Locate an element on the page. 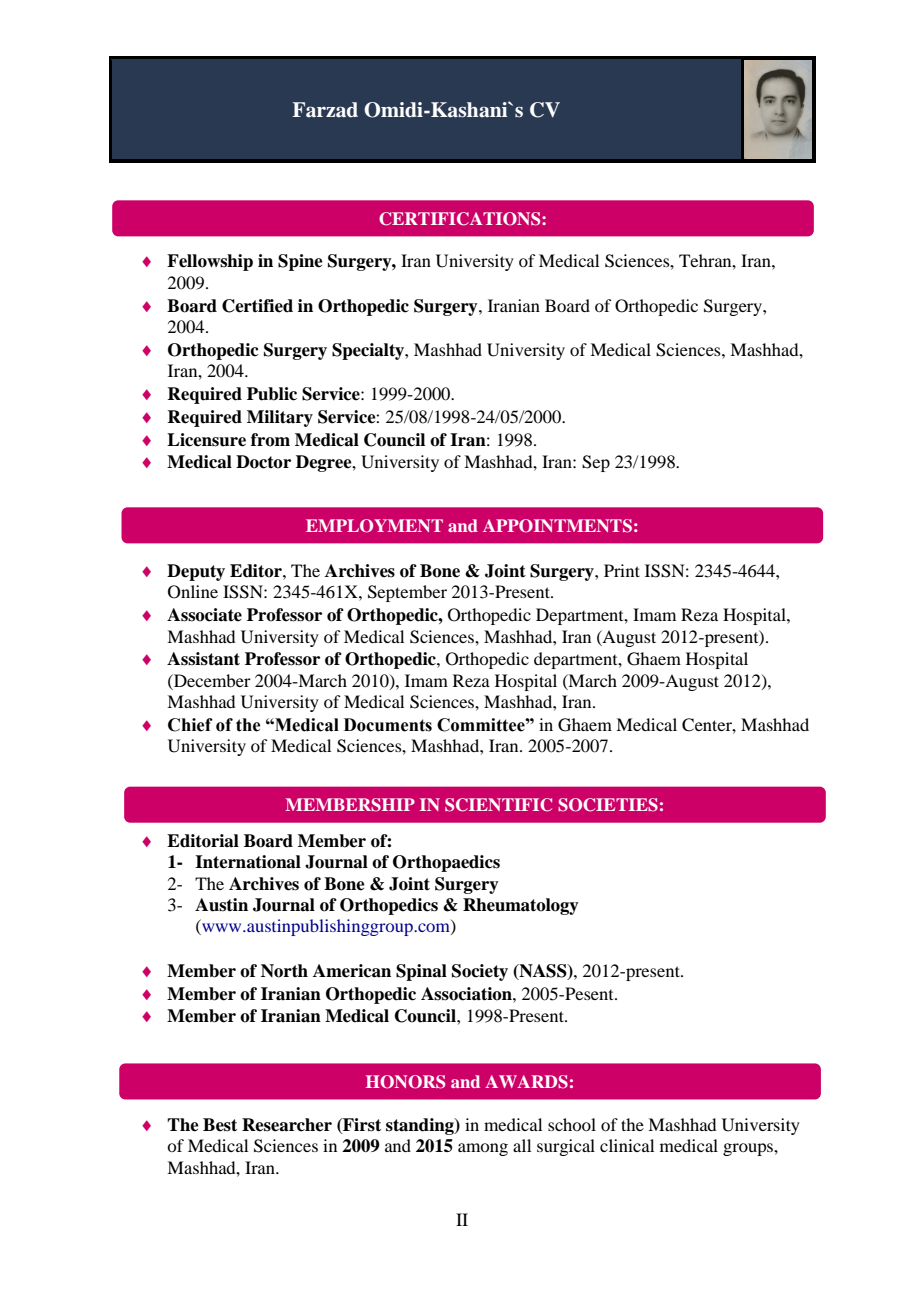 Image resolution: width=924 pixels, height=1308 pixels. school is located at coordinates (572, 1124).
